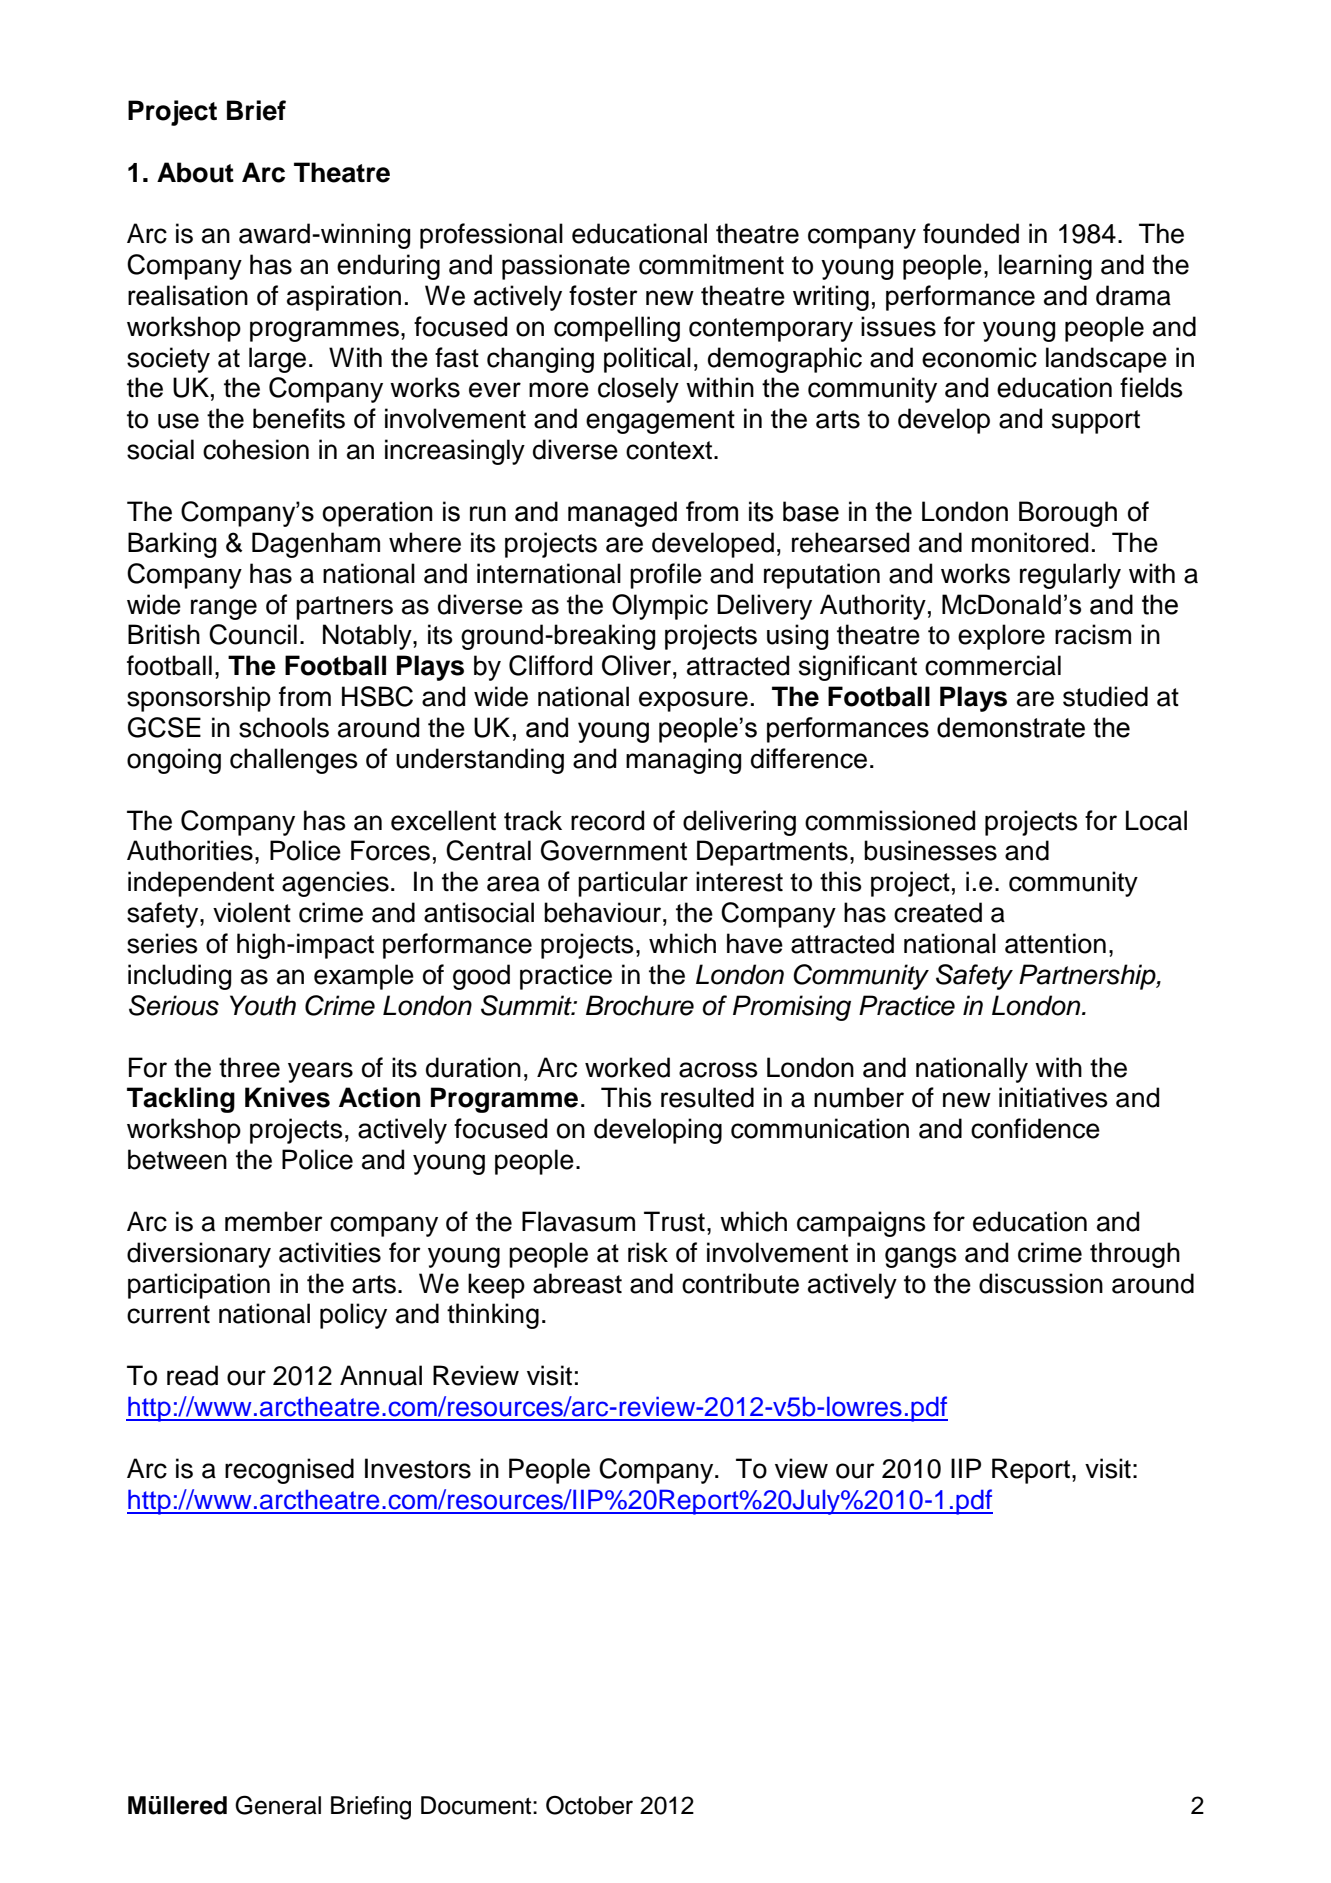 This page has width=1331, height=1883. I want to click on General, so click(278, 1805).
